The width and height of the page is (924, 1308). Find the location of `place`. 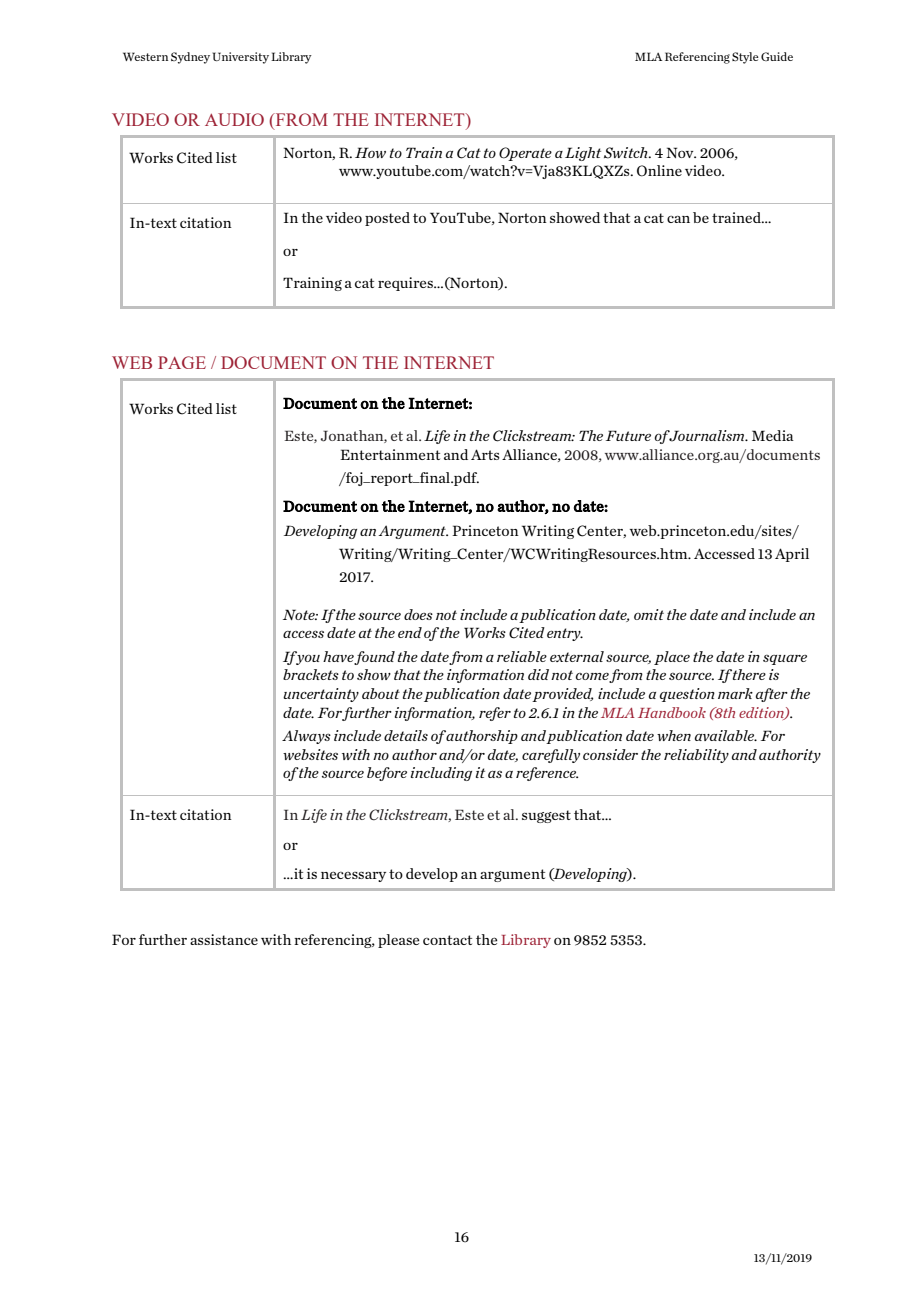

place is located at coordinates (672, 658).
